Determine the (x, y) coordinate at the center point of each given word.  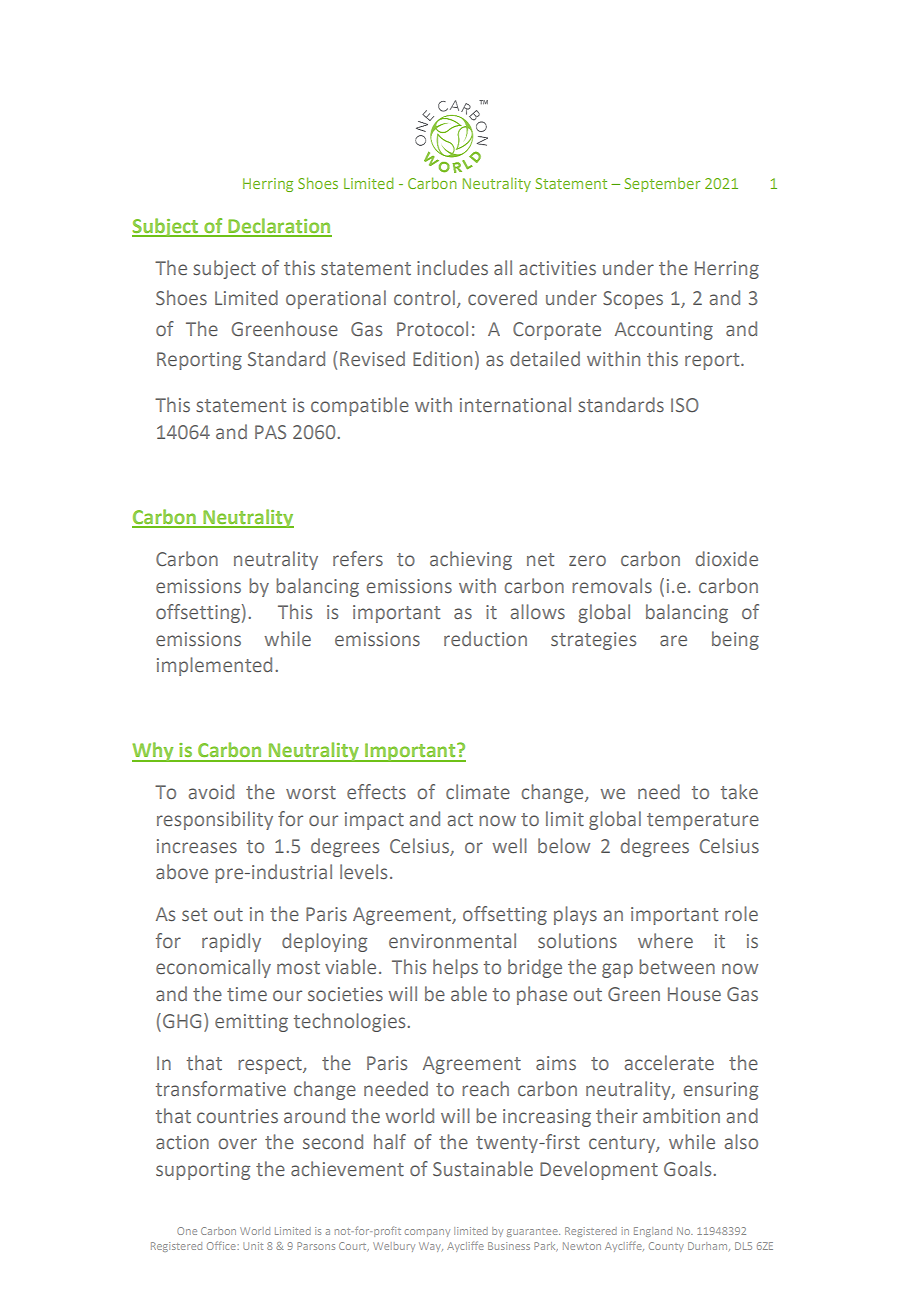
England (653, 1232)
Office (221, 1245)
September (662, 185)
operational (336, 299)
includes (452, 267)
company (427, 1233)
